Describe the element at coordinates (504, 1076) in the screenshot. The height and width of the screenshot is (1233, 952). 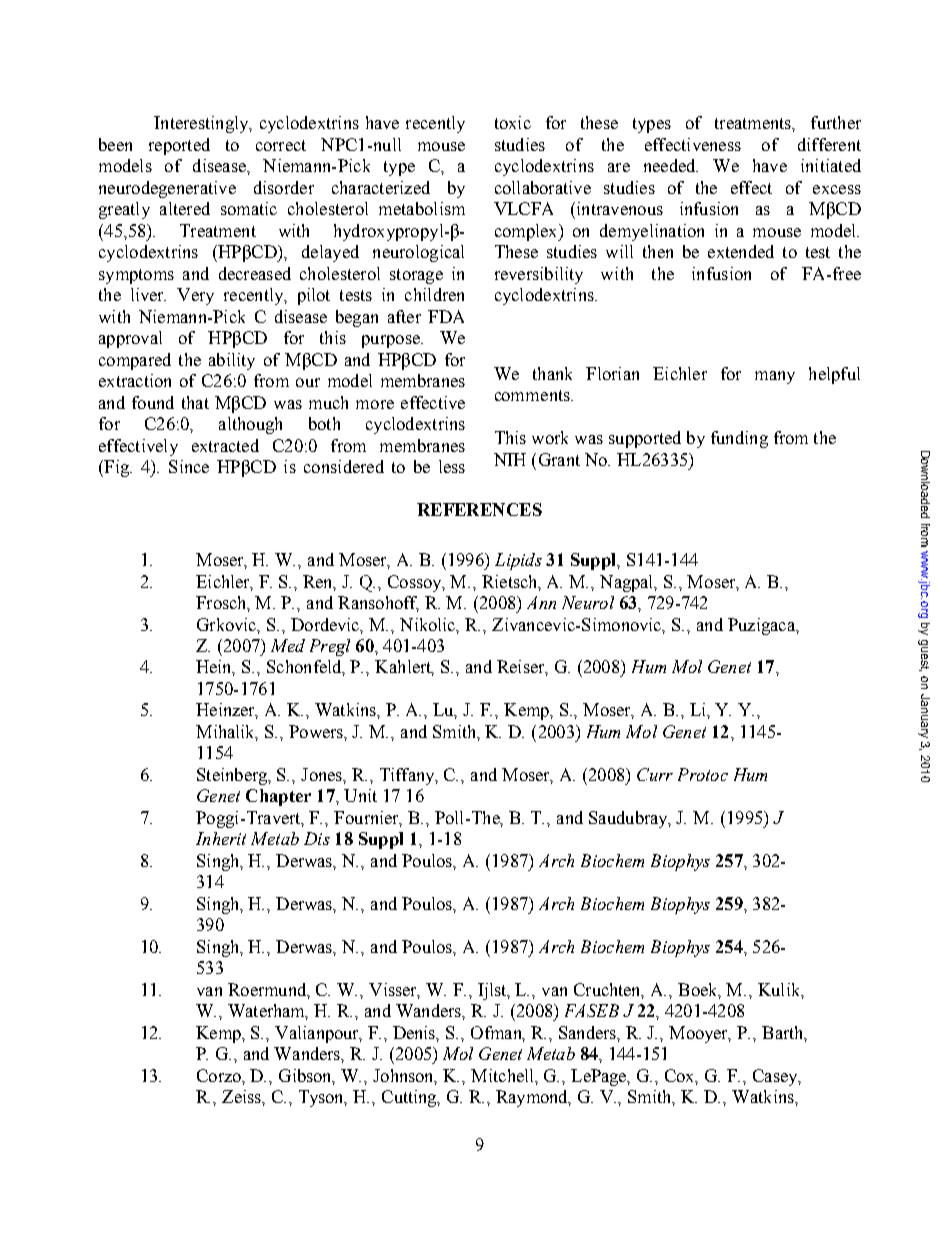
I see `Mitchell` at that location.
